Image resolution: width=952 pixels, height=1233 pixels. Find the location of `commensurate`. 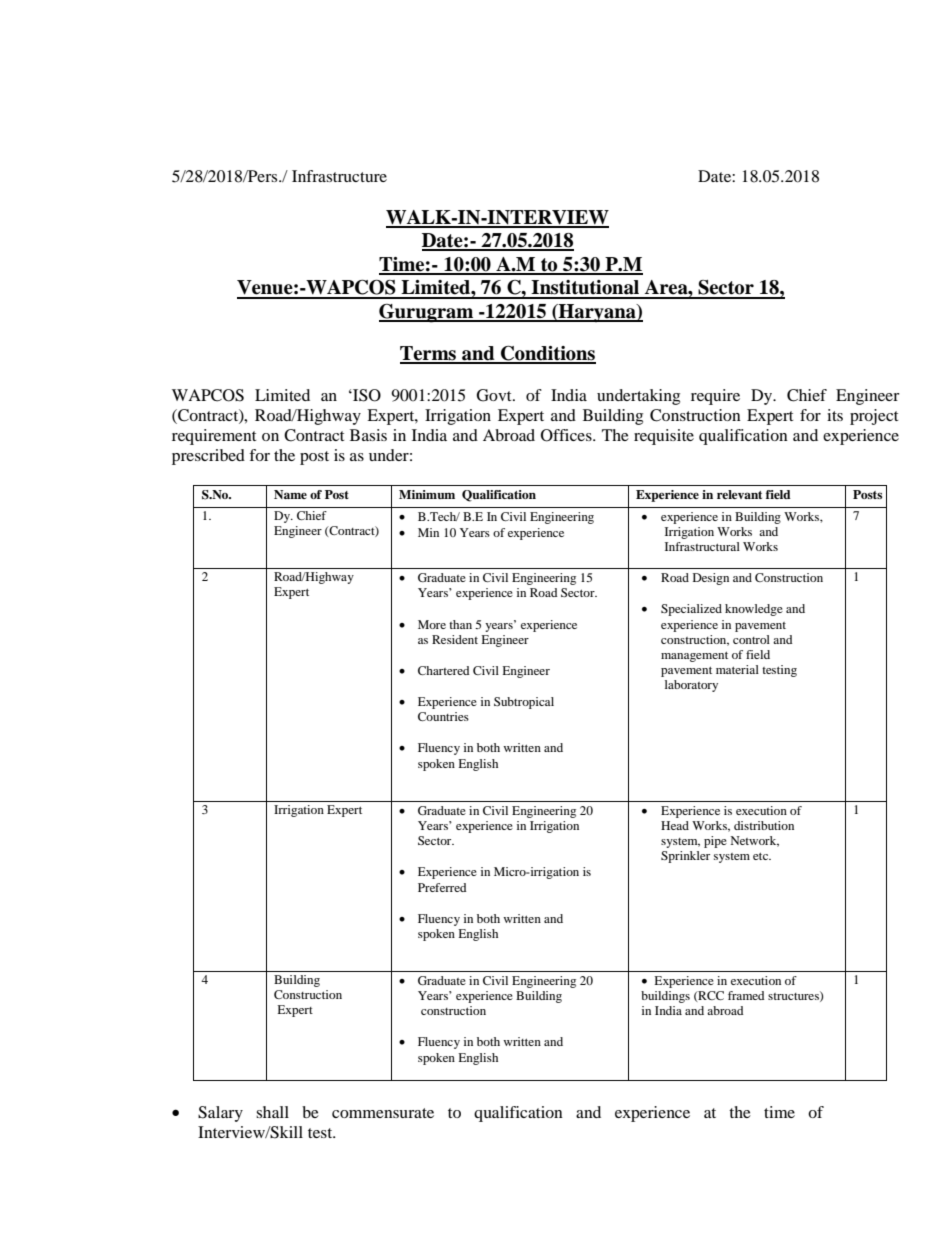

commensurate is located at coordinates (383, 1113).
